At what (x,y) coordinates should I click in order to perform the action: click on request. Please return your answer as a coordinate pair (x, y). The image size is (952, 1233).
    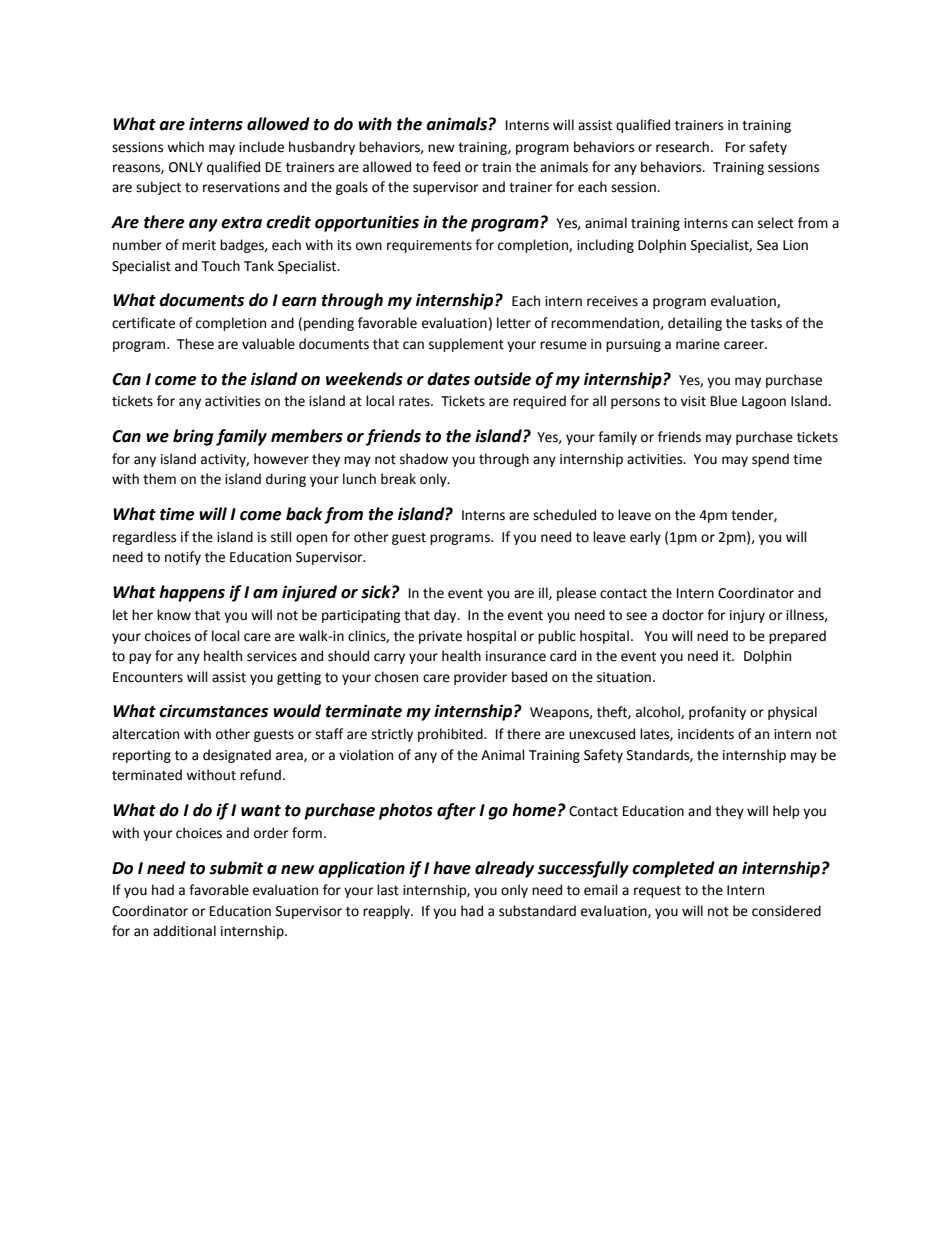
    Looking at the image, I should click on (657, 892).
